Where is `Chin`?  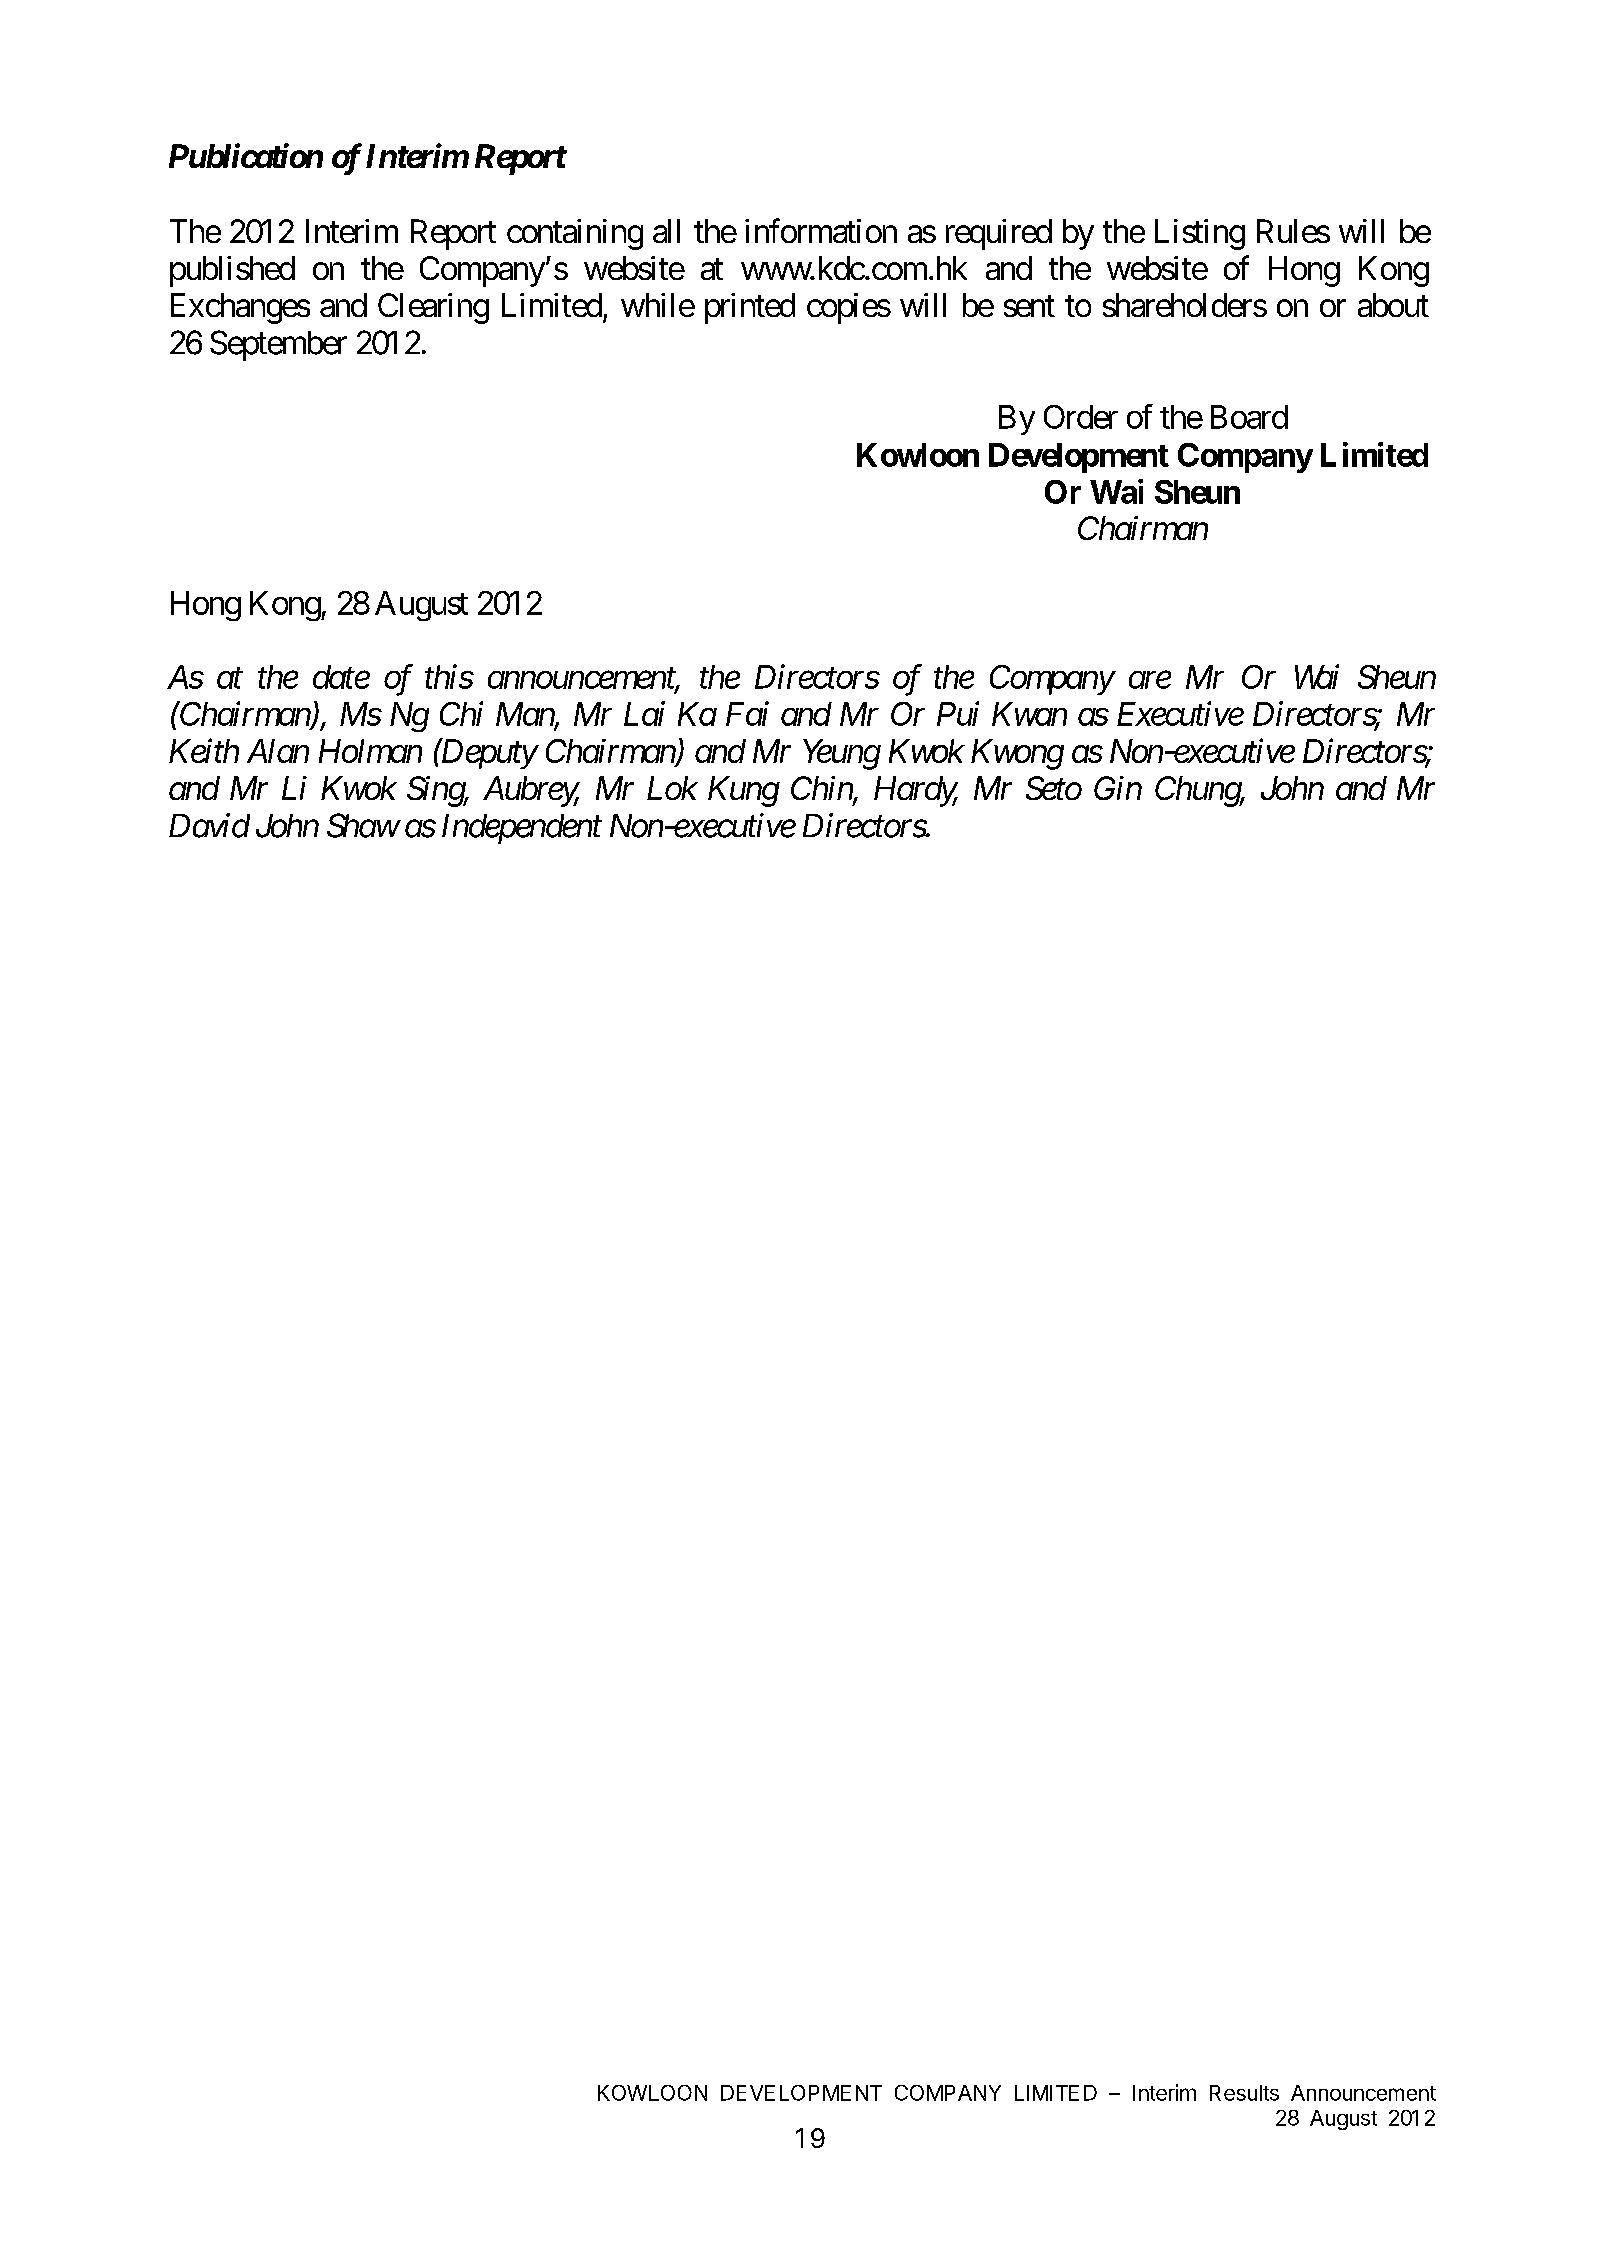
Chin is located at coordinates (822, 789).
